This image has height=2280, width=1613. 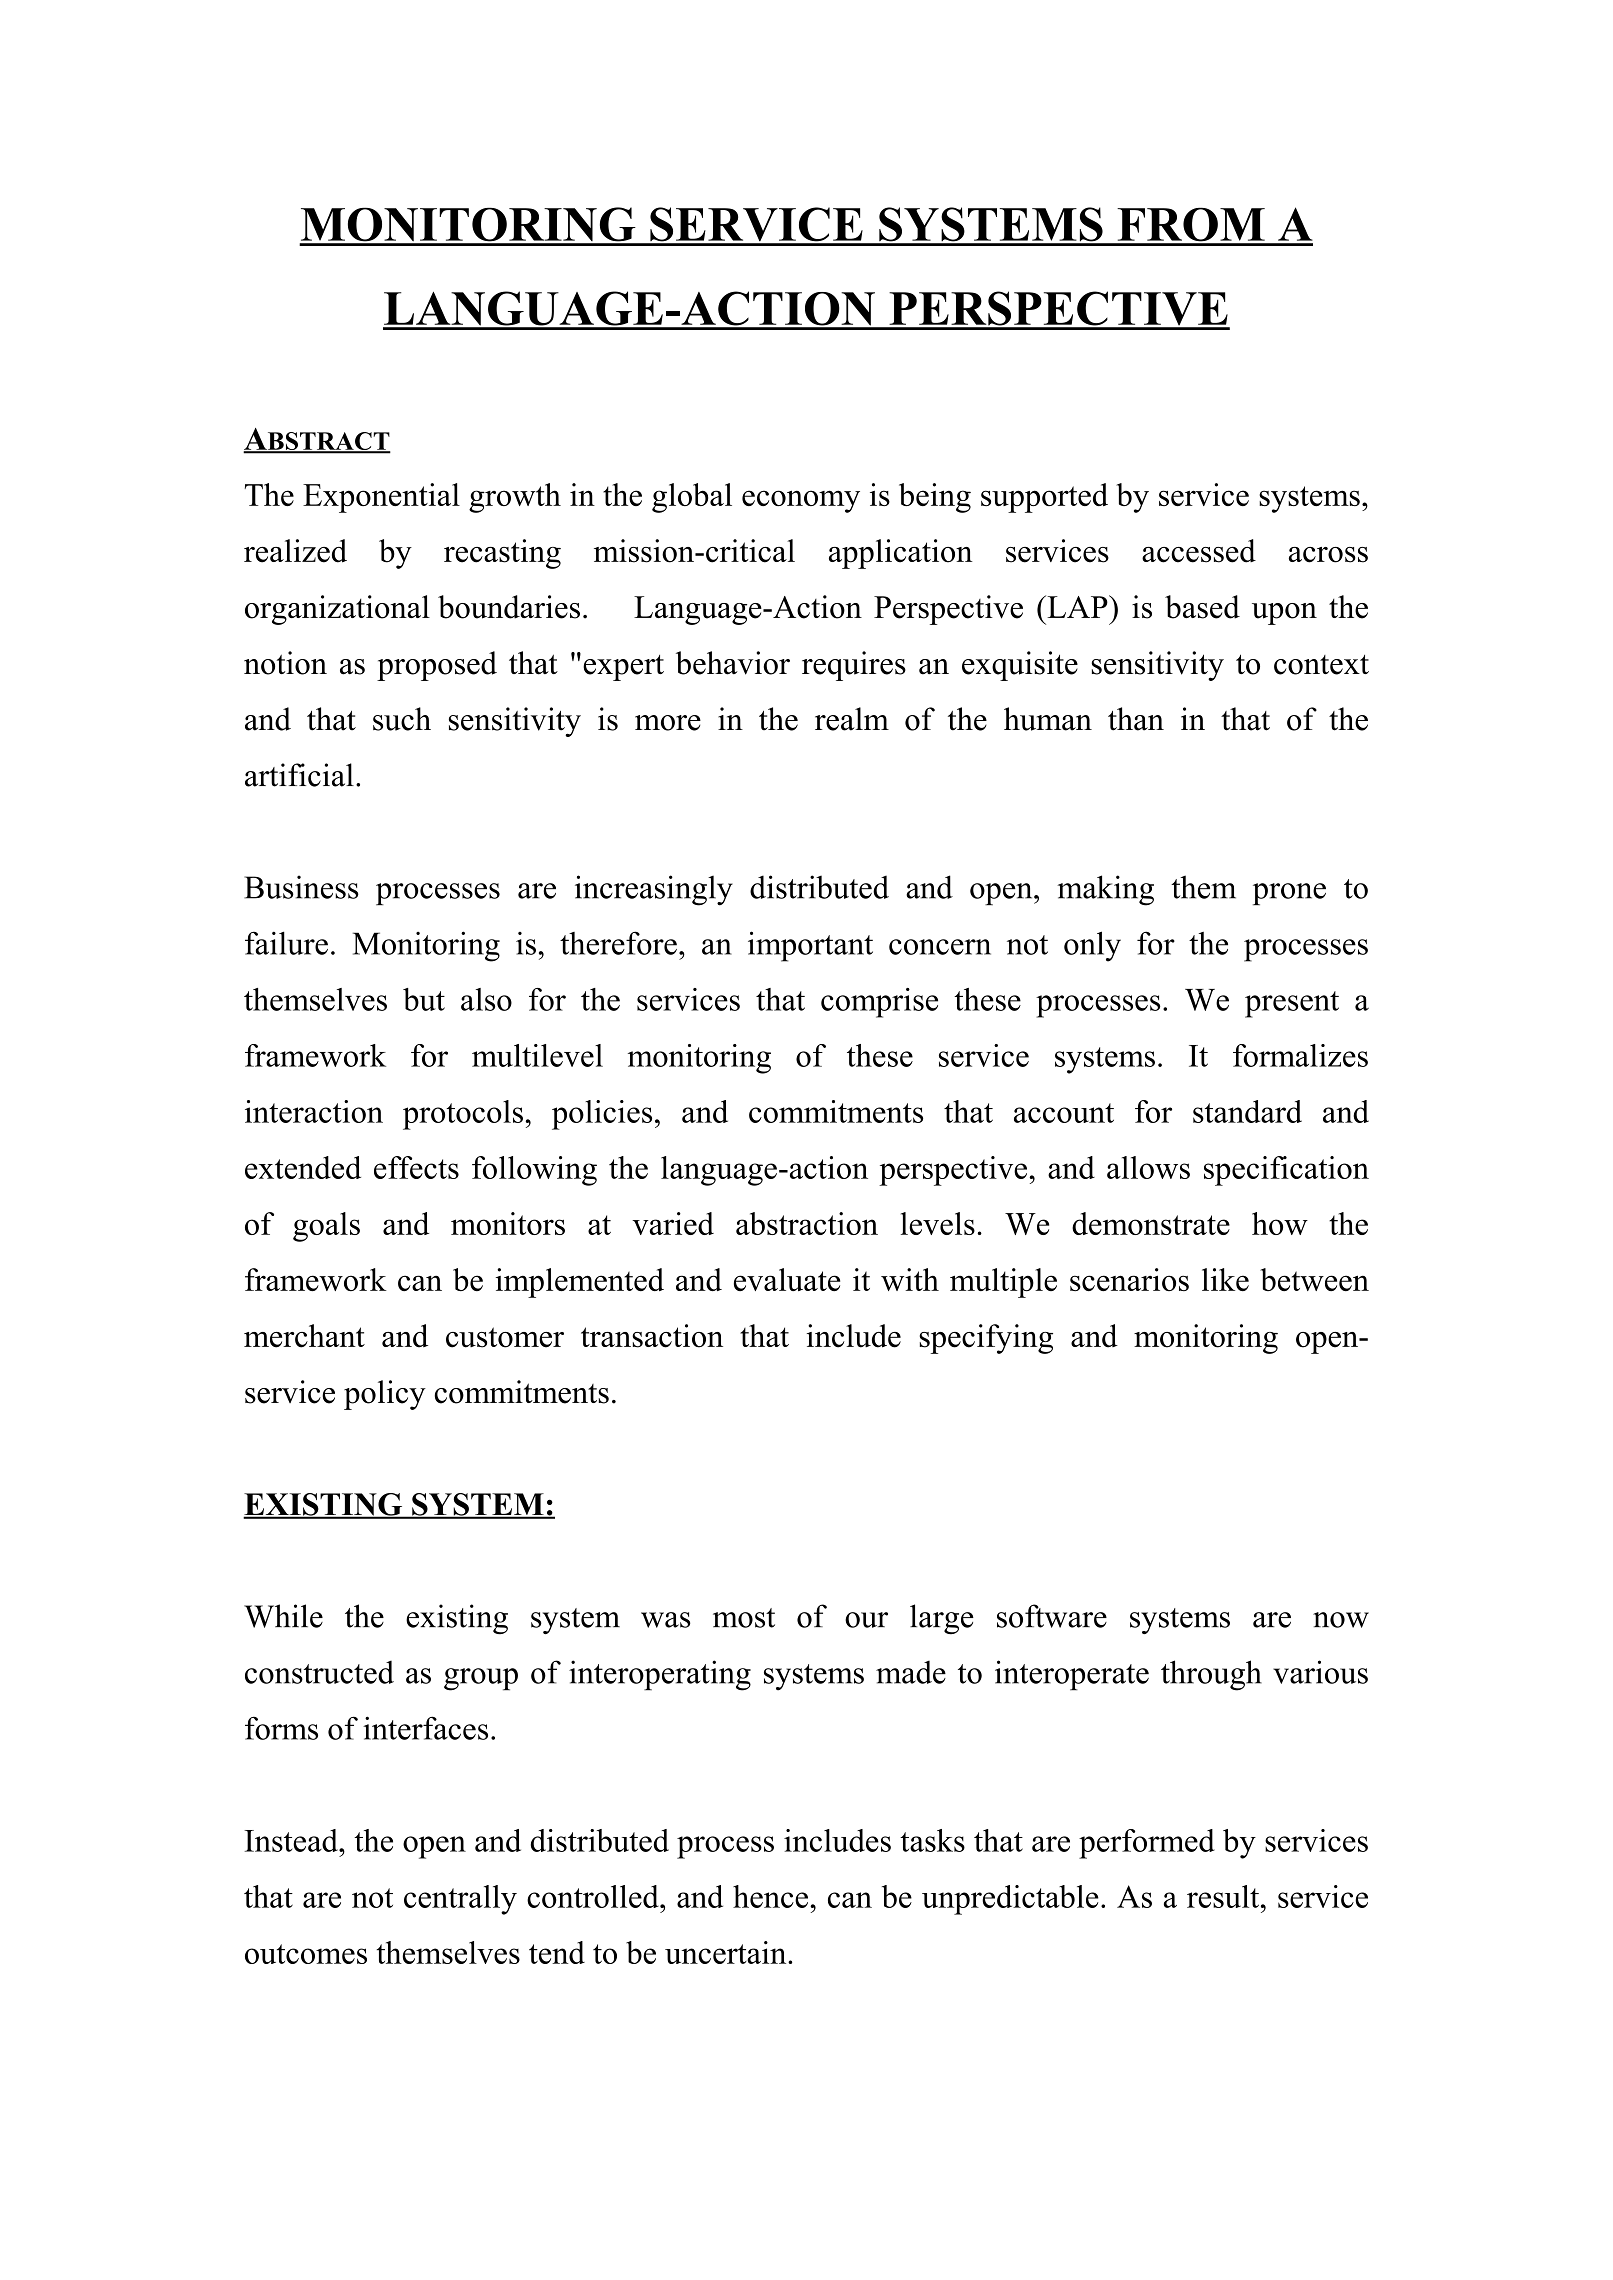 I want to click on centrally, so click(x=460, y=1900).
